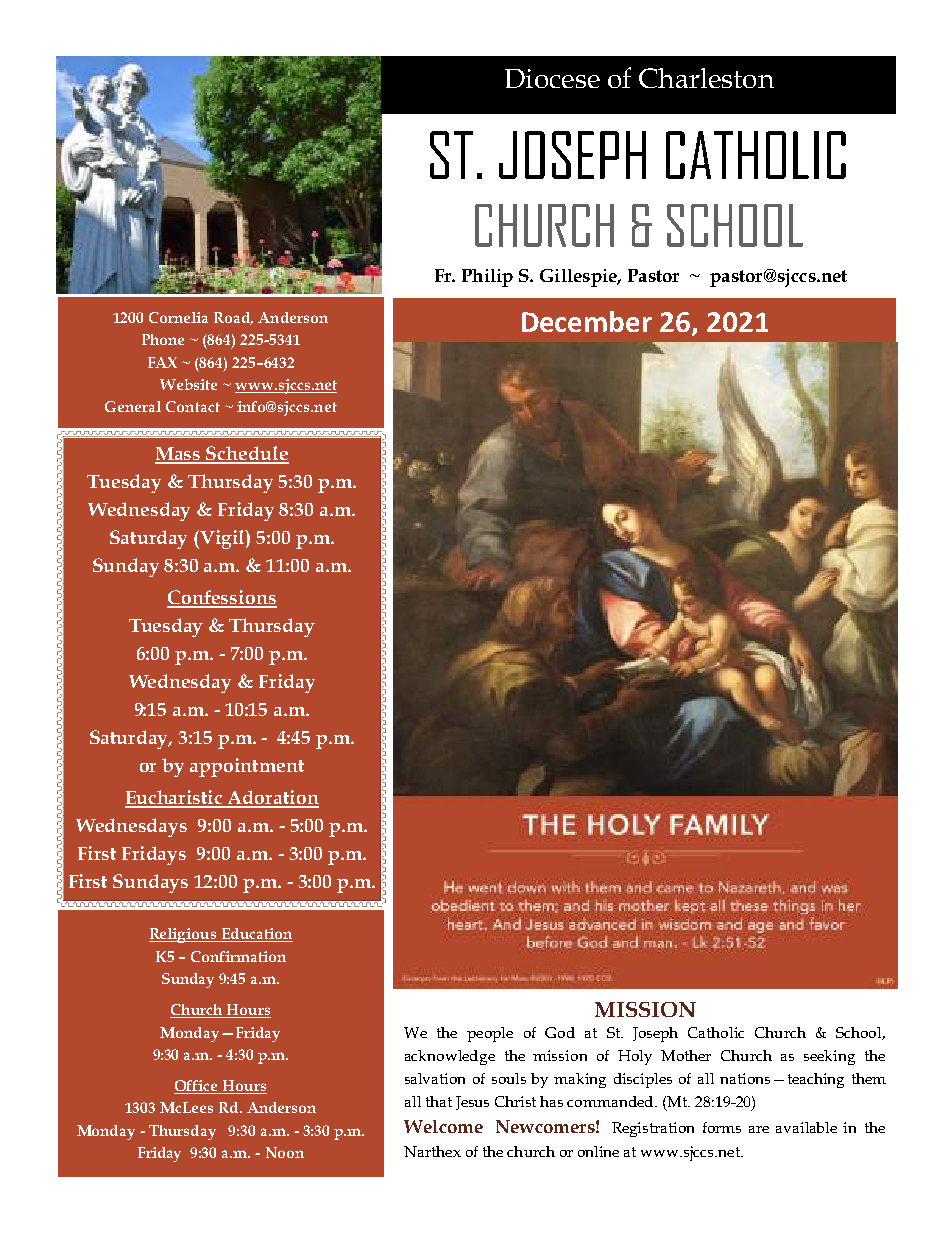  Describe the element at coordinates (247, 767) in the screenshot. I see `appointment` at that location.
